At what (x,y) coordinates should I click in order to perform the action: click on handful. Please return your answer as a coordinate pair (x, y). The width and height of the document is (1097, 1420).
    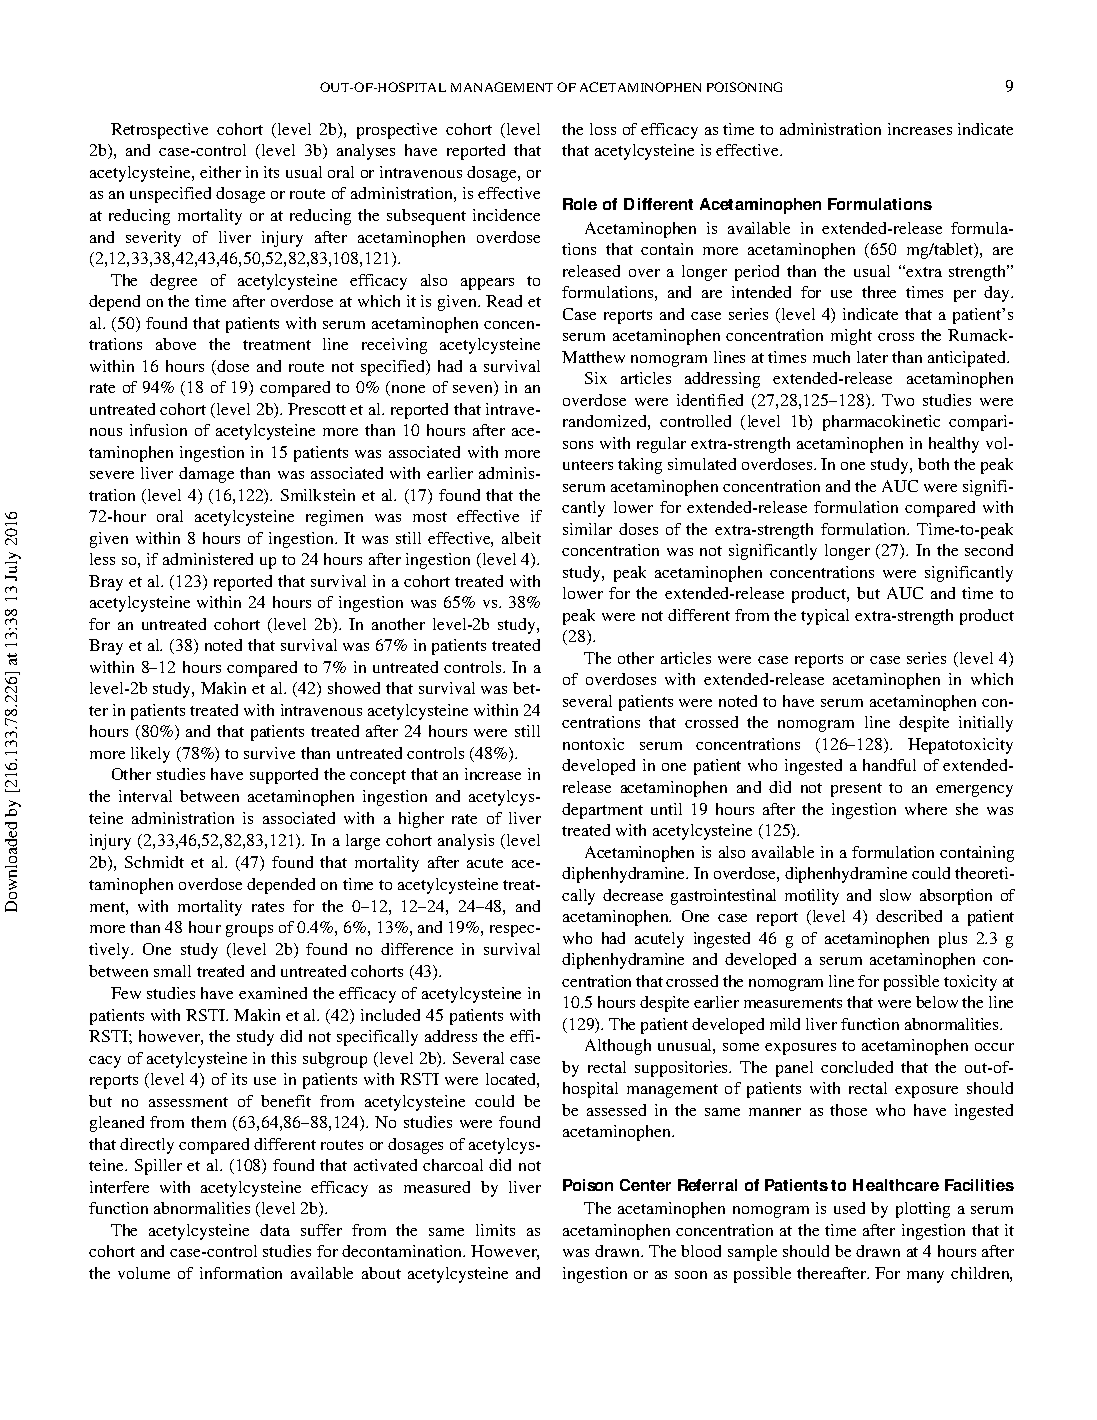
    Looking at the image, I should click on (889, 765).
